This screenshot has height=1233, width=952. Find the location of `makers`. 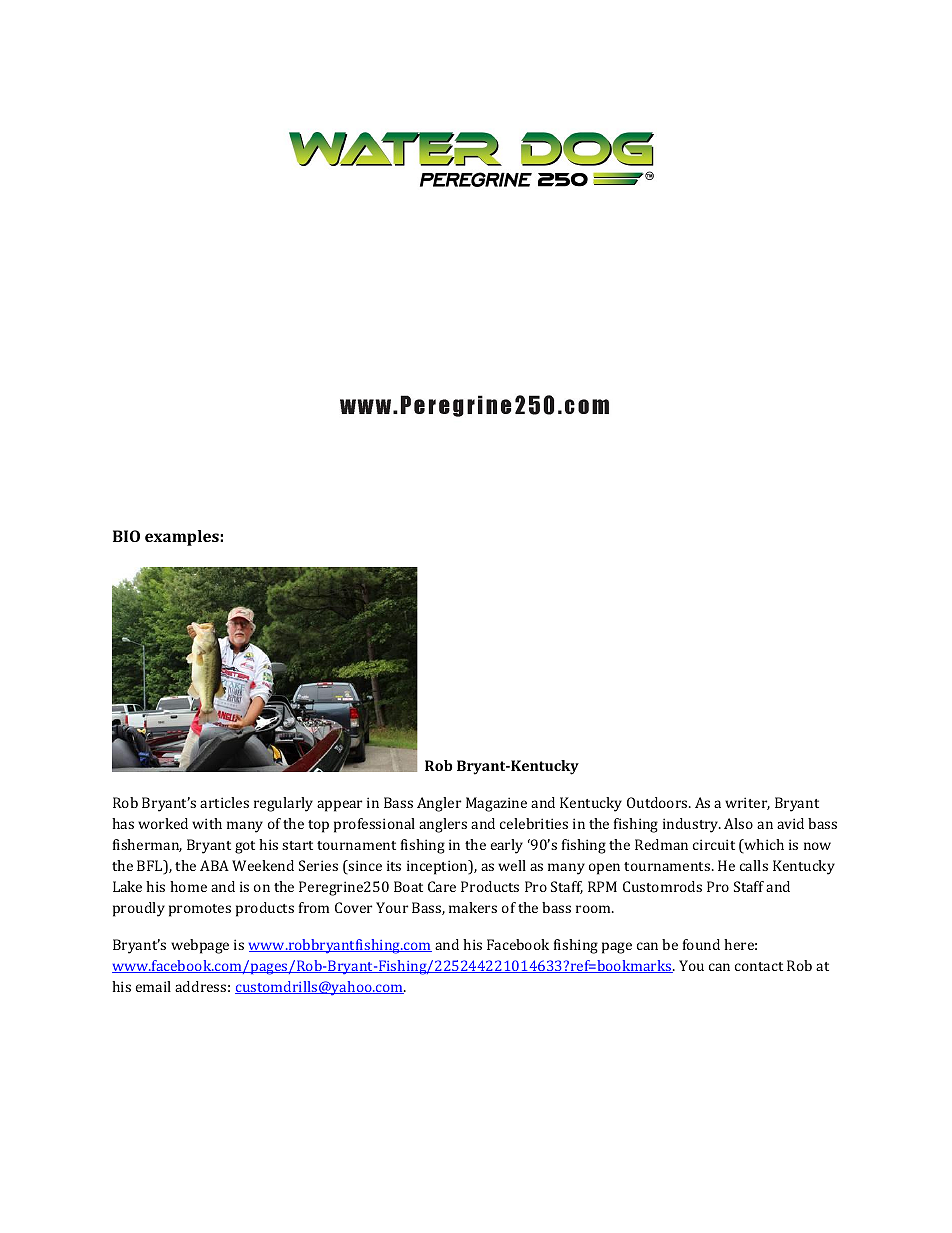

makers is located at coordinates (473, 907).
